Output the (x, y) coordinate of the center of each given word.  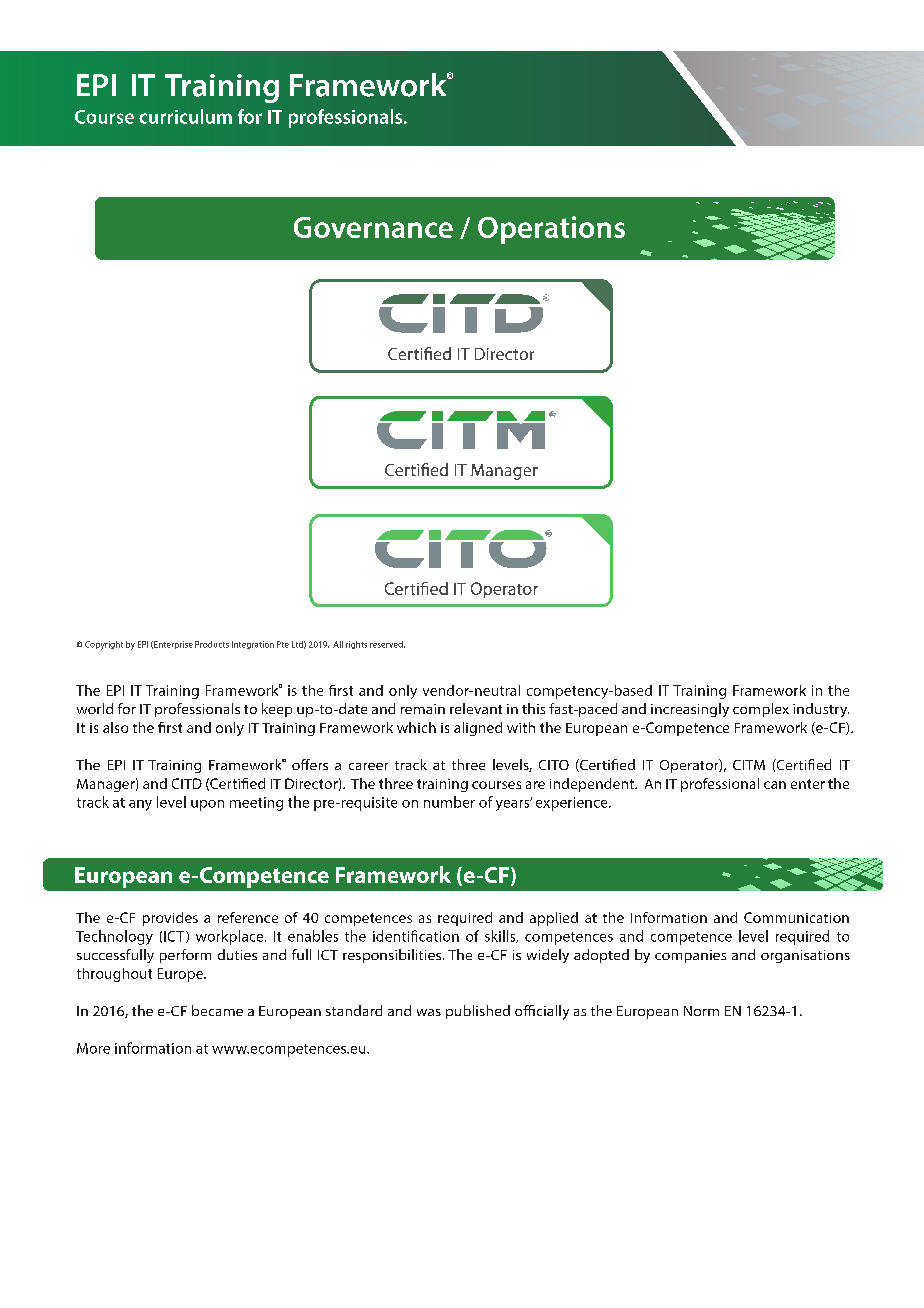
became (217, 1010)
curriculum (185, 116)
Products (212, 644)
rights (356, 645)
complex (761, 710)
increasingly (690, 710)
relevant (476, 708)
